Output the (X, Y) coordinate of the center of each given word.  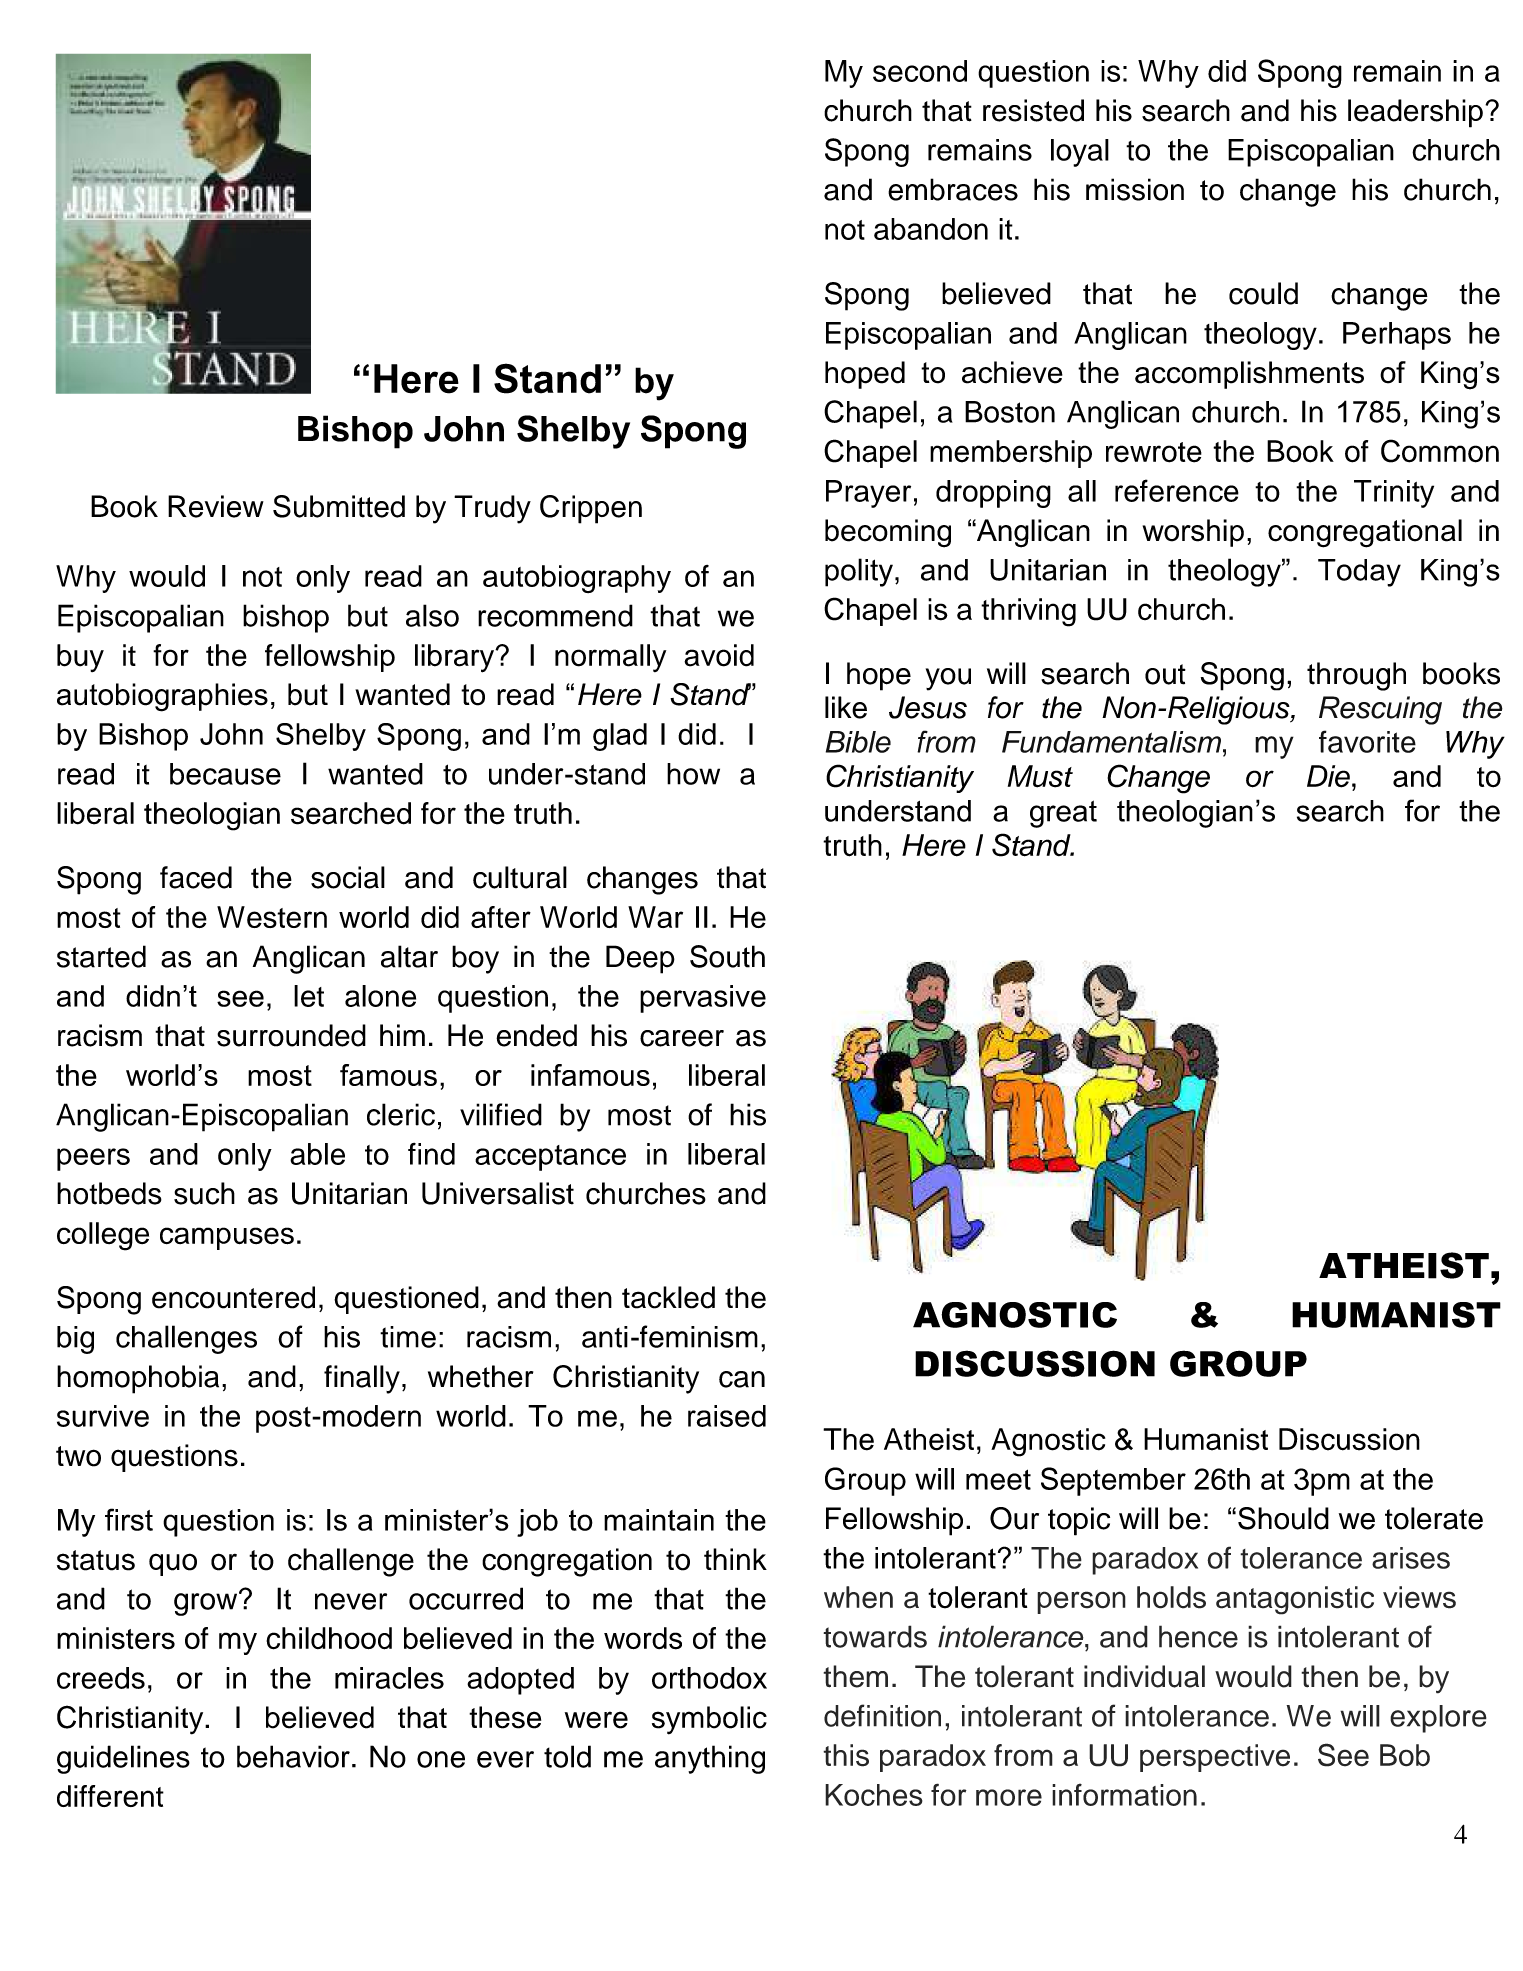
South (727, 956)
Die (1328, 776)
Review (216, 506)
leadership (1415, 113)
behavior (293, 1756)
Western (272, 917)
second (920, 71)
